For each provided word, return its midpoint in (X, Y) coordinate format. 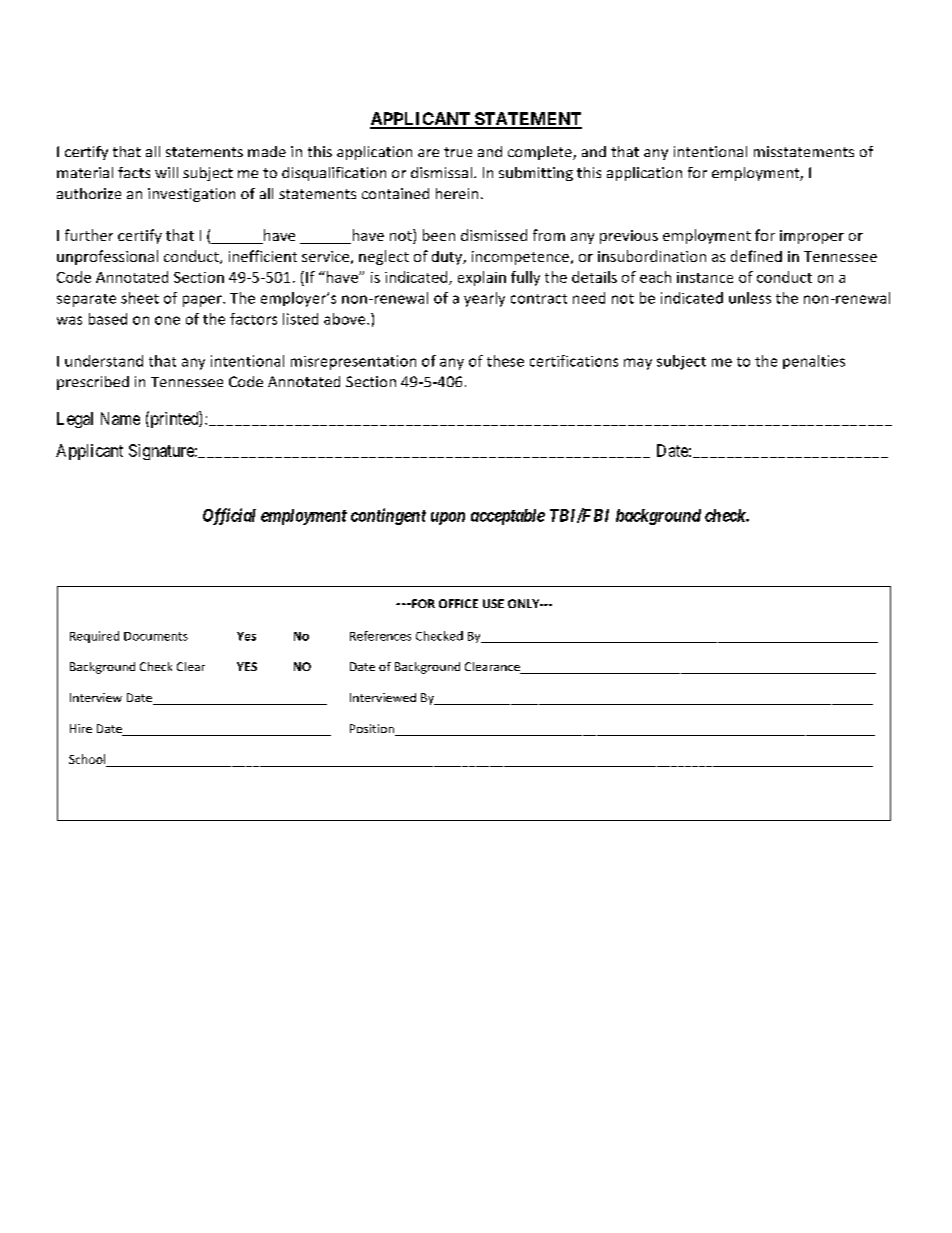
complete (541, 153)
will (166, 172)
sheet (140, 298)
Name (120, 418)
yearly (484, 299)
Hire (81, 728)
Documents (156, 636)
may (638, 364)
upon (448, 518)
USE (493, 603)
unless (750, 298)
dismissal (441, 172)
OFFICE (458, 603)
